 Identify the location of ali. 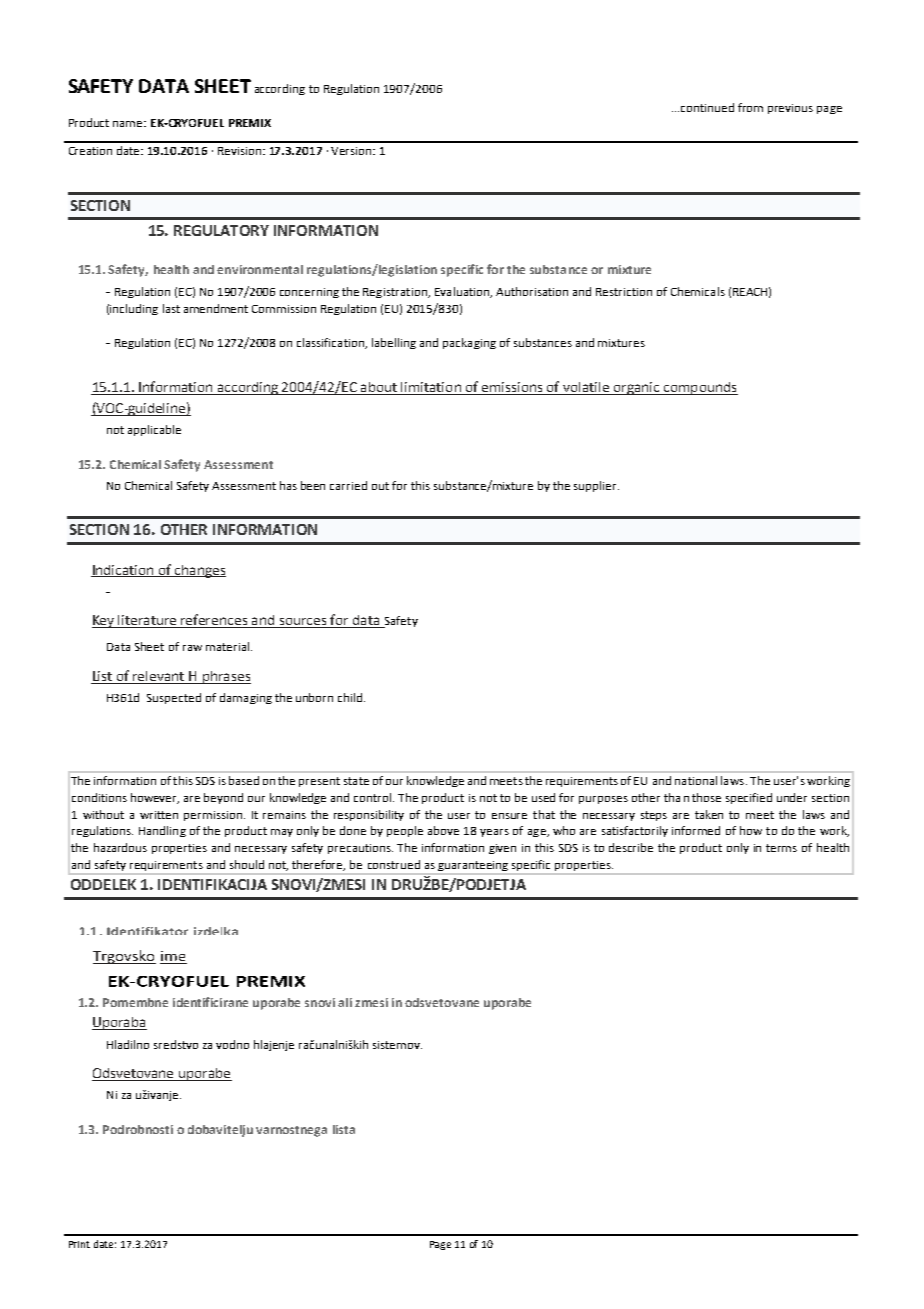
(345, 1002).
